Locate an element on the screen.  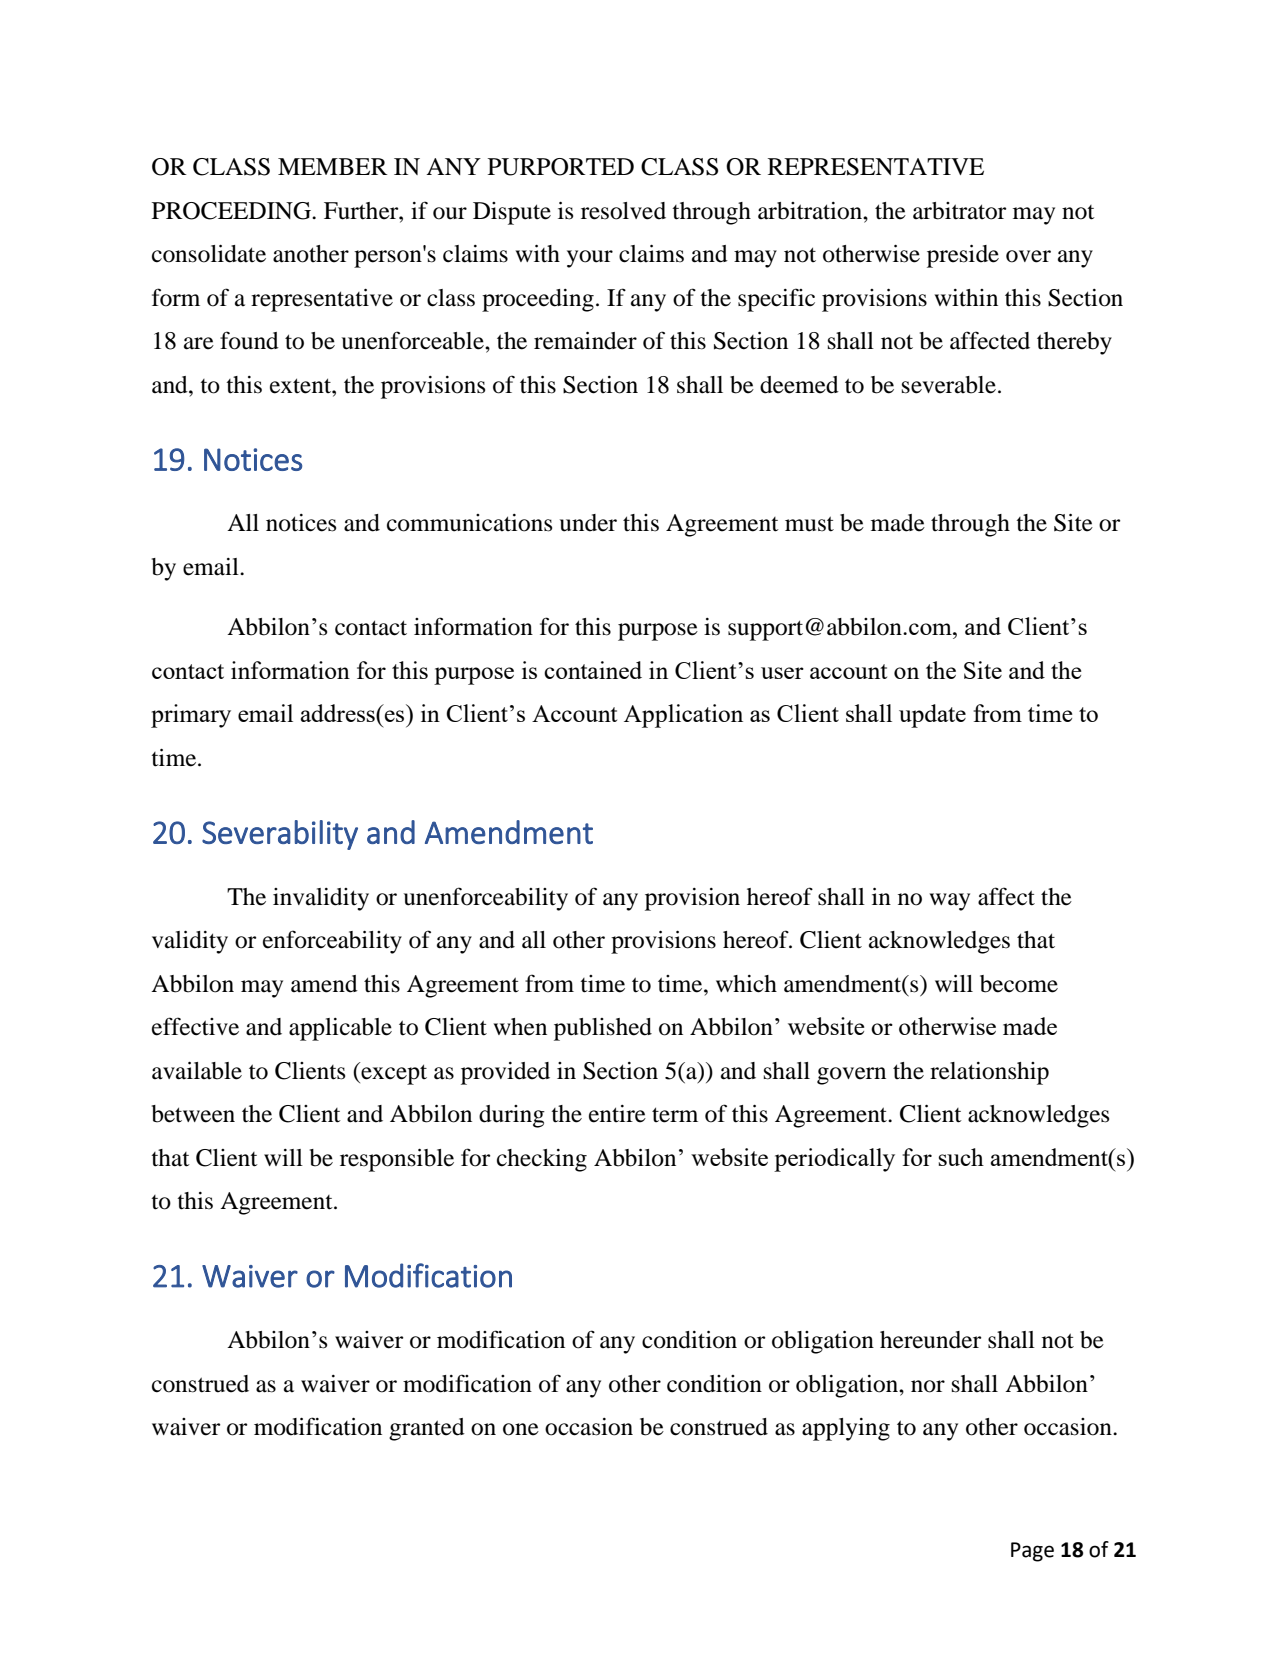
MEMBER is located at coordinates (333, 166).
